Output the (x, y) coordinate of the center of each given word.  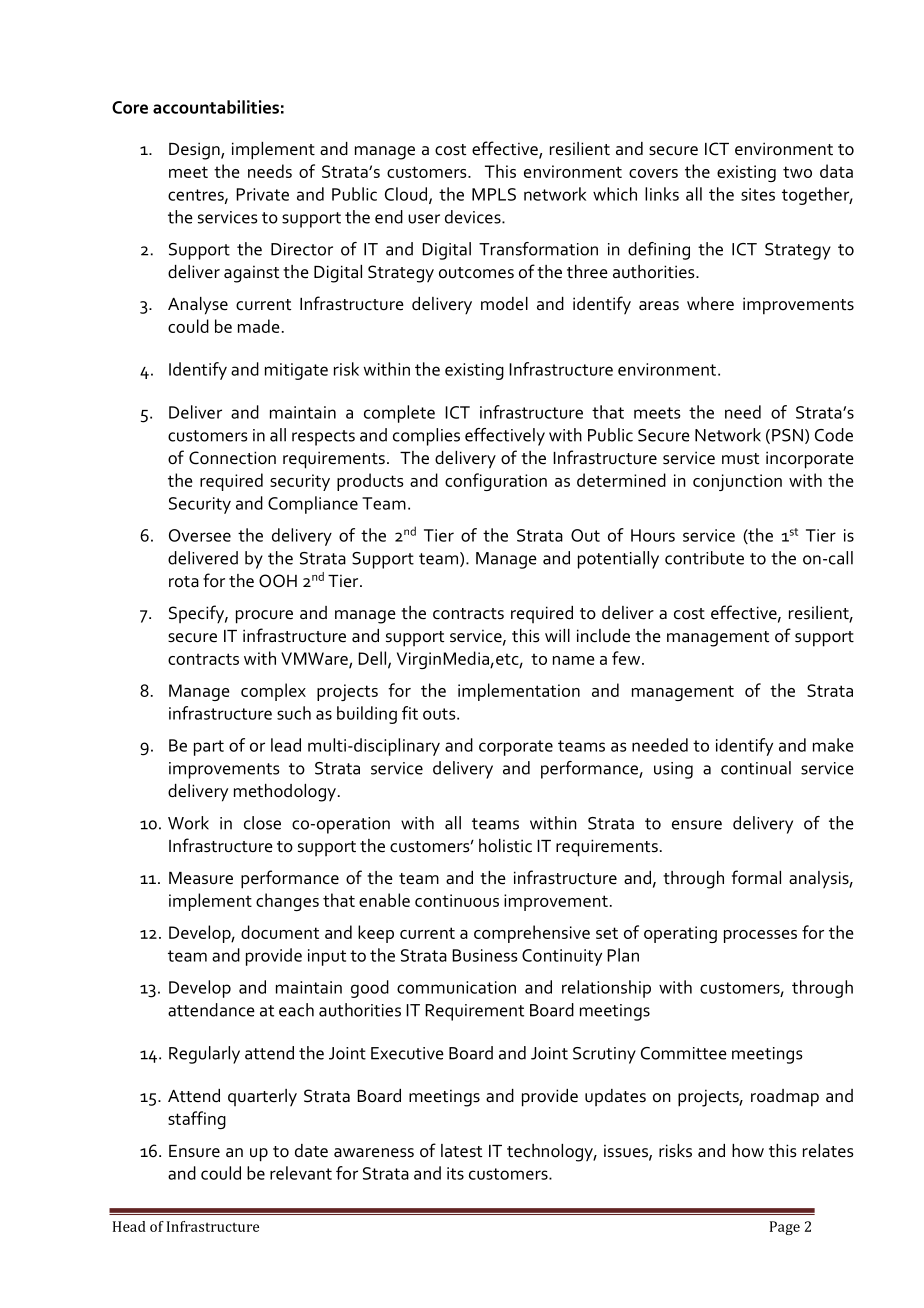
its (455, 1173)
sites (758, 194)
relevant (301, 1173)
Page (785, 1228)
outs (440, 714)
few (627, 658)
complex (273, 692)
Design (195, 151)
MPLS (494, 194)
